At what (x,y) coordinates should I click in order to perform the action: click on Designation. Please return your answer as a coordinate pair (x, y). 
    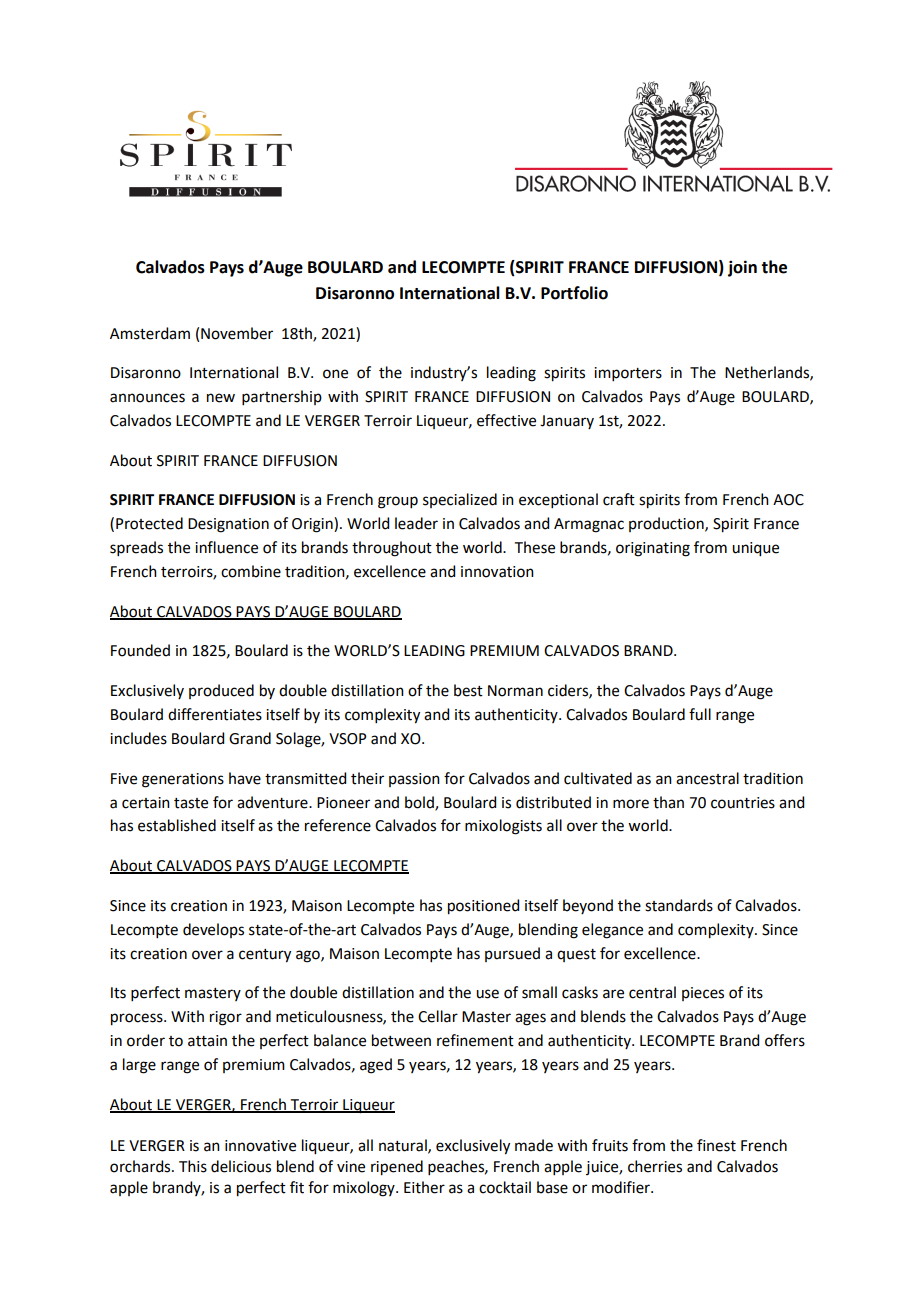
    Looking at the image, I should click on (228, 525).
